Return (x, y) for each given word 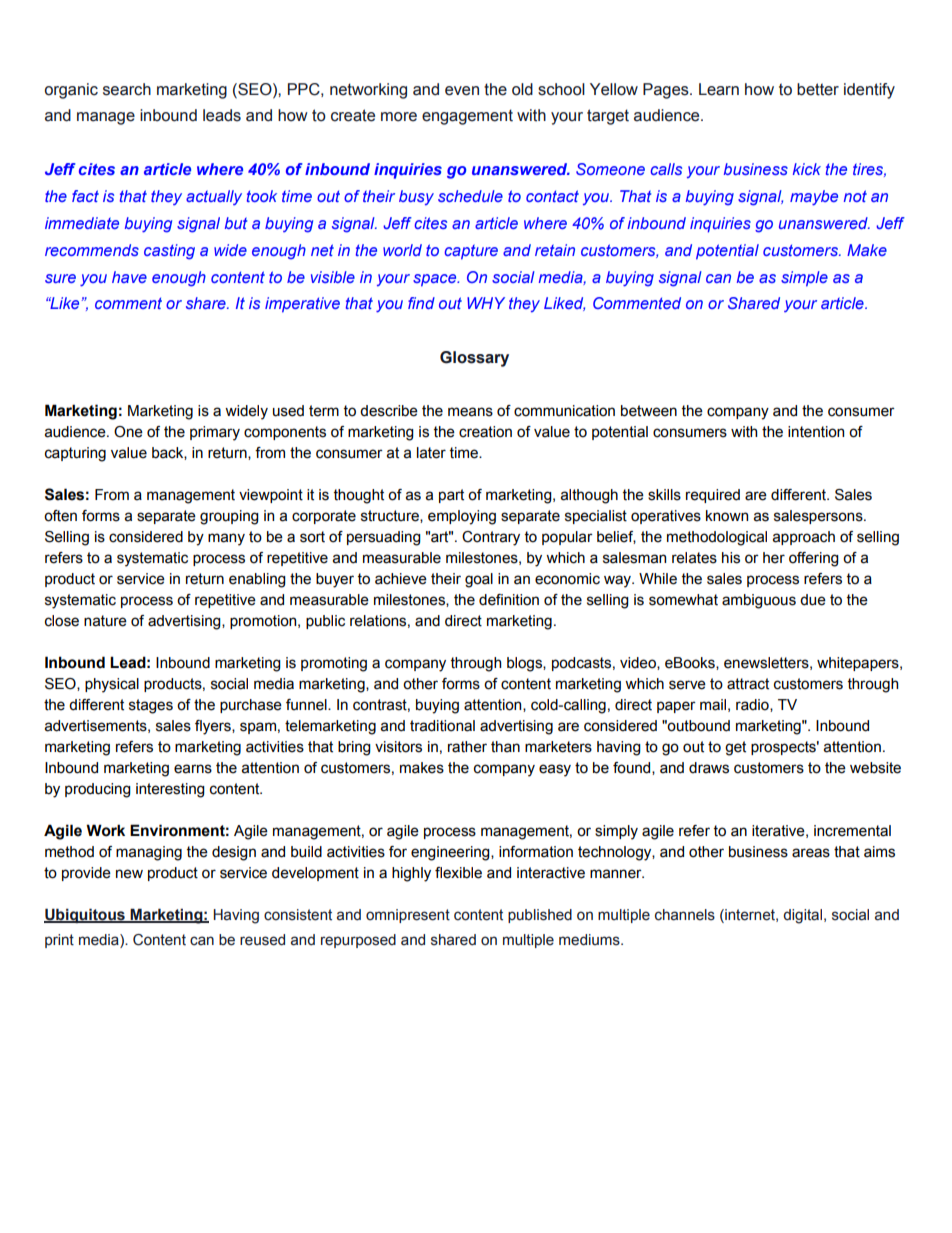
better (818, 89)
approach (804, 538)
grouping (229, 517)
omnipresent (408, 916)
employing (462, 517)
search (127, 89)
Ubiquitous (85, 915)
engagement (467, 117)
